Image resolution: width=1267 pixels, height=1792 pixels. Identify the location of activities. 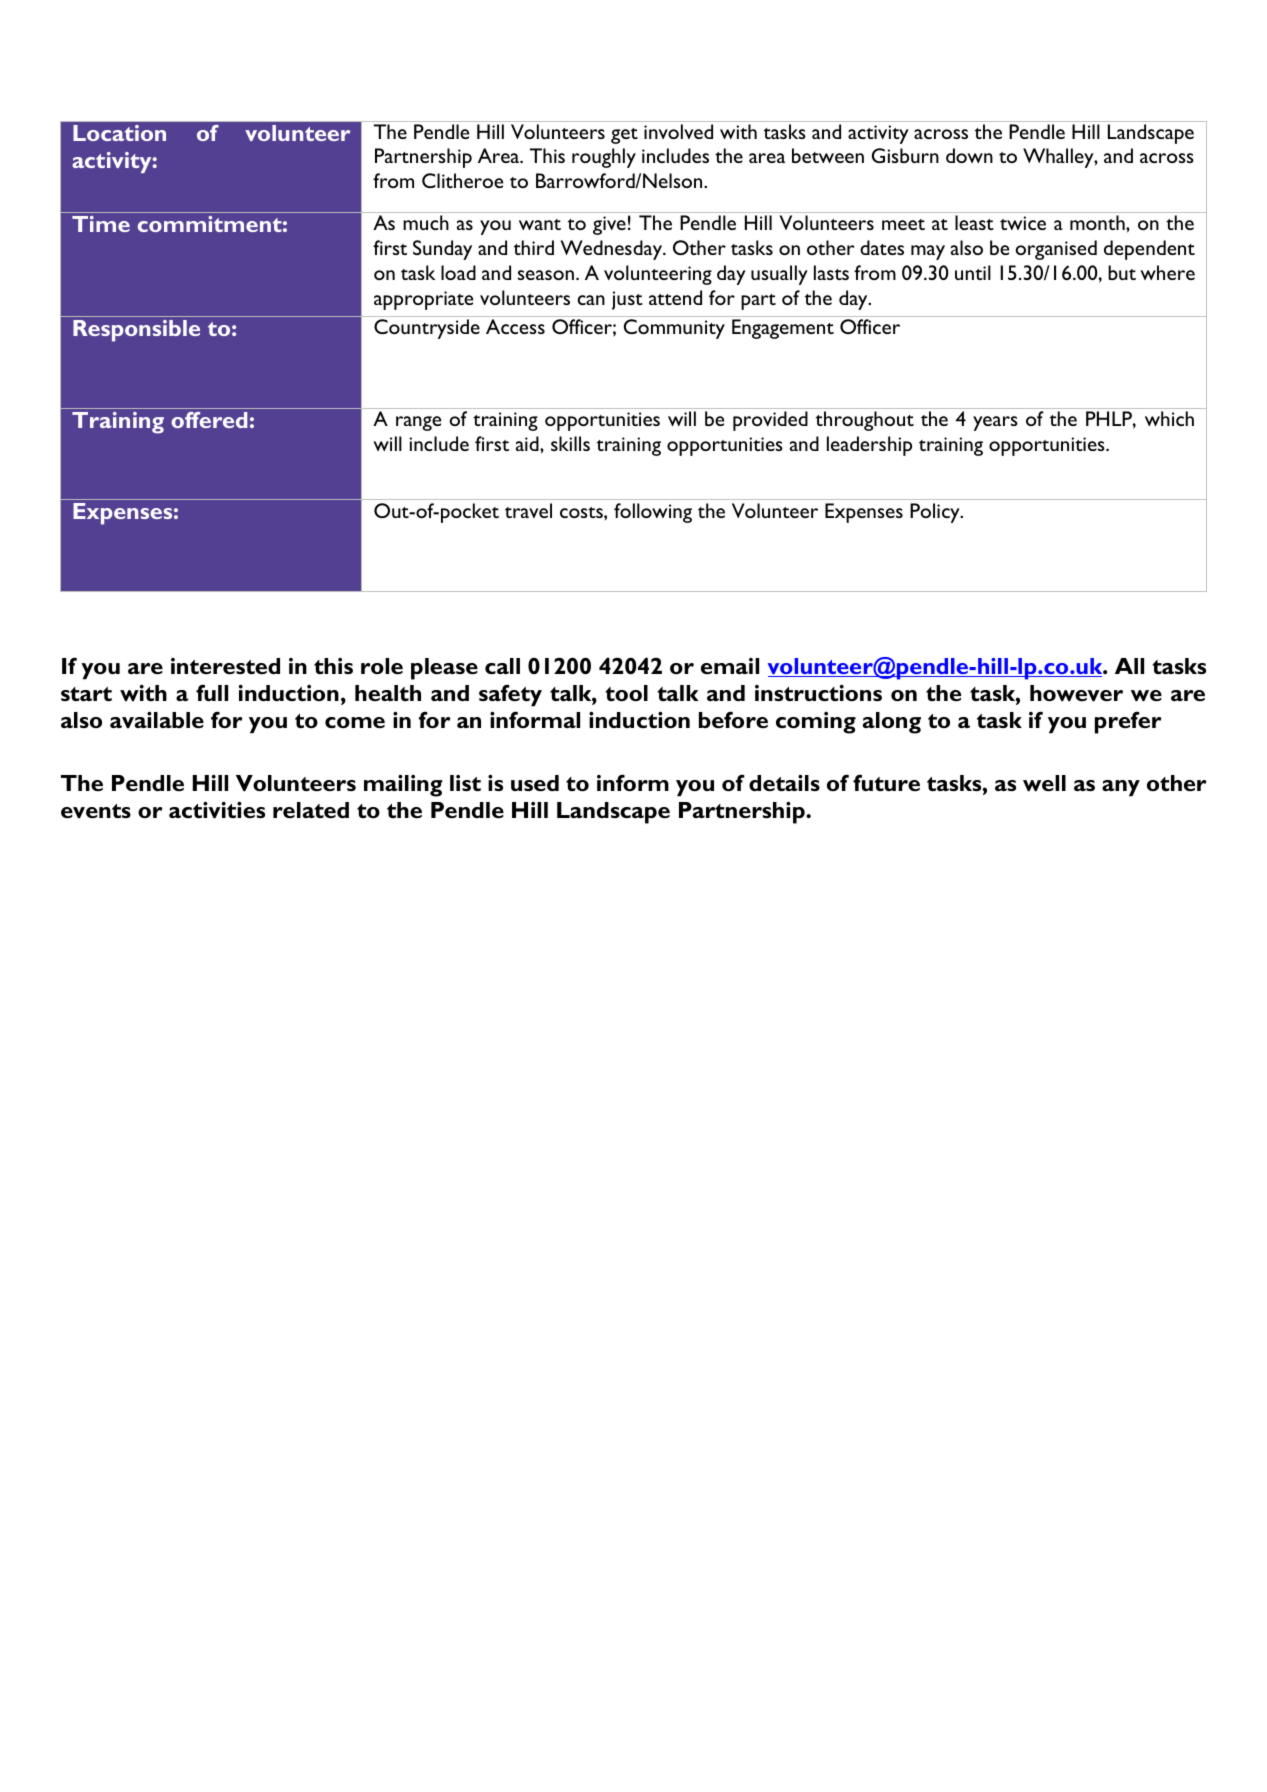
(217, 810).
